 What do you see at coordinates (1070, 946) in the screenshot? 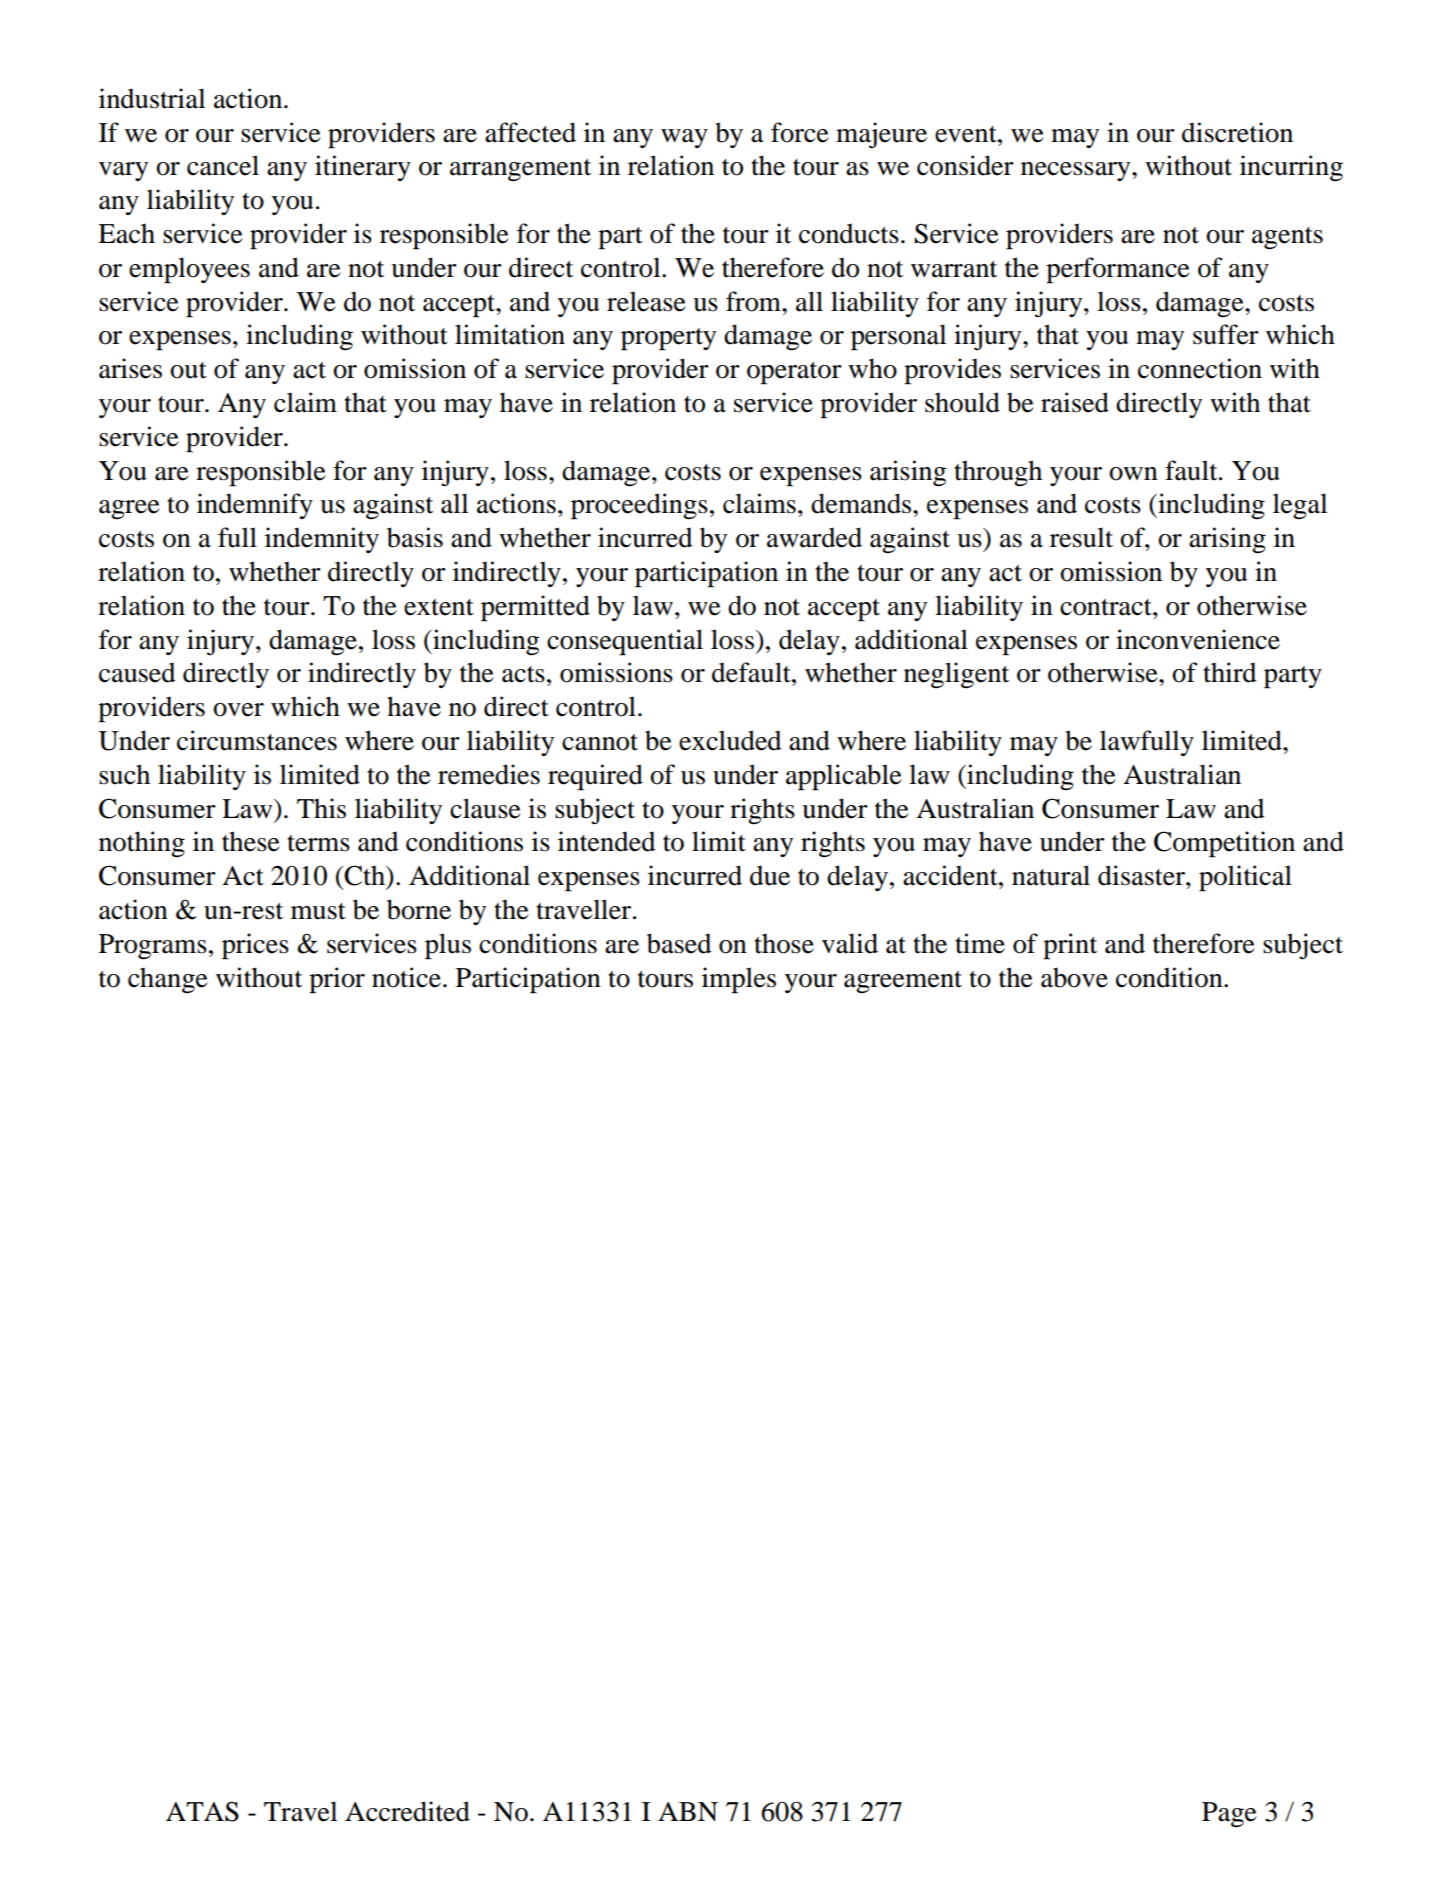
I see `print` at bounding box center [1070, 946].
